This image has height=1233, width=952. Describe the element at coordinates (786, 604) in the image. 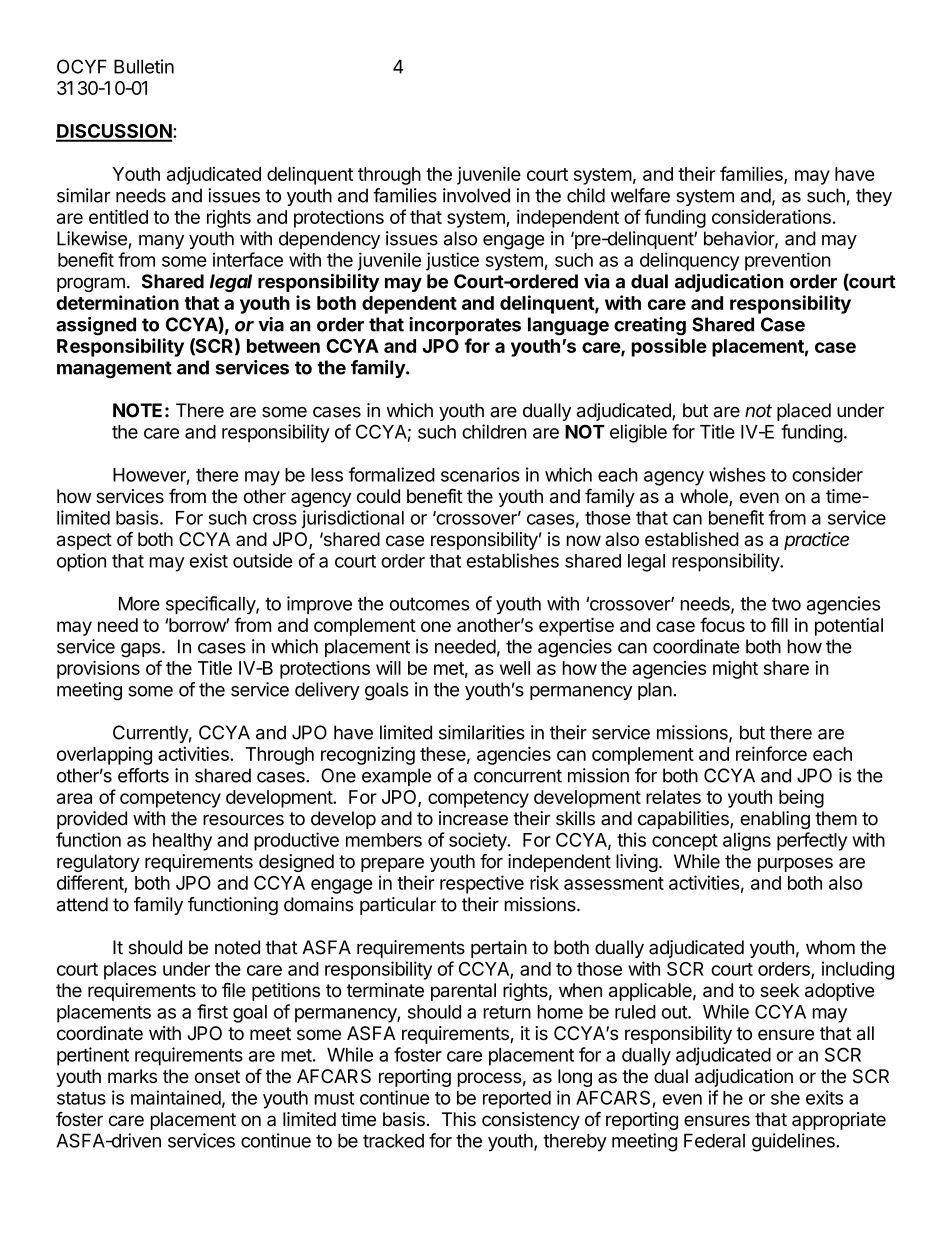

I see `two` at that location.
